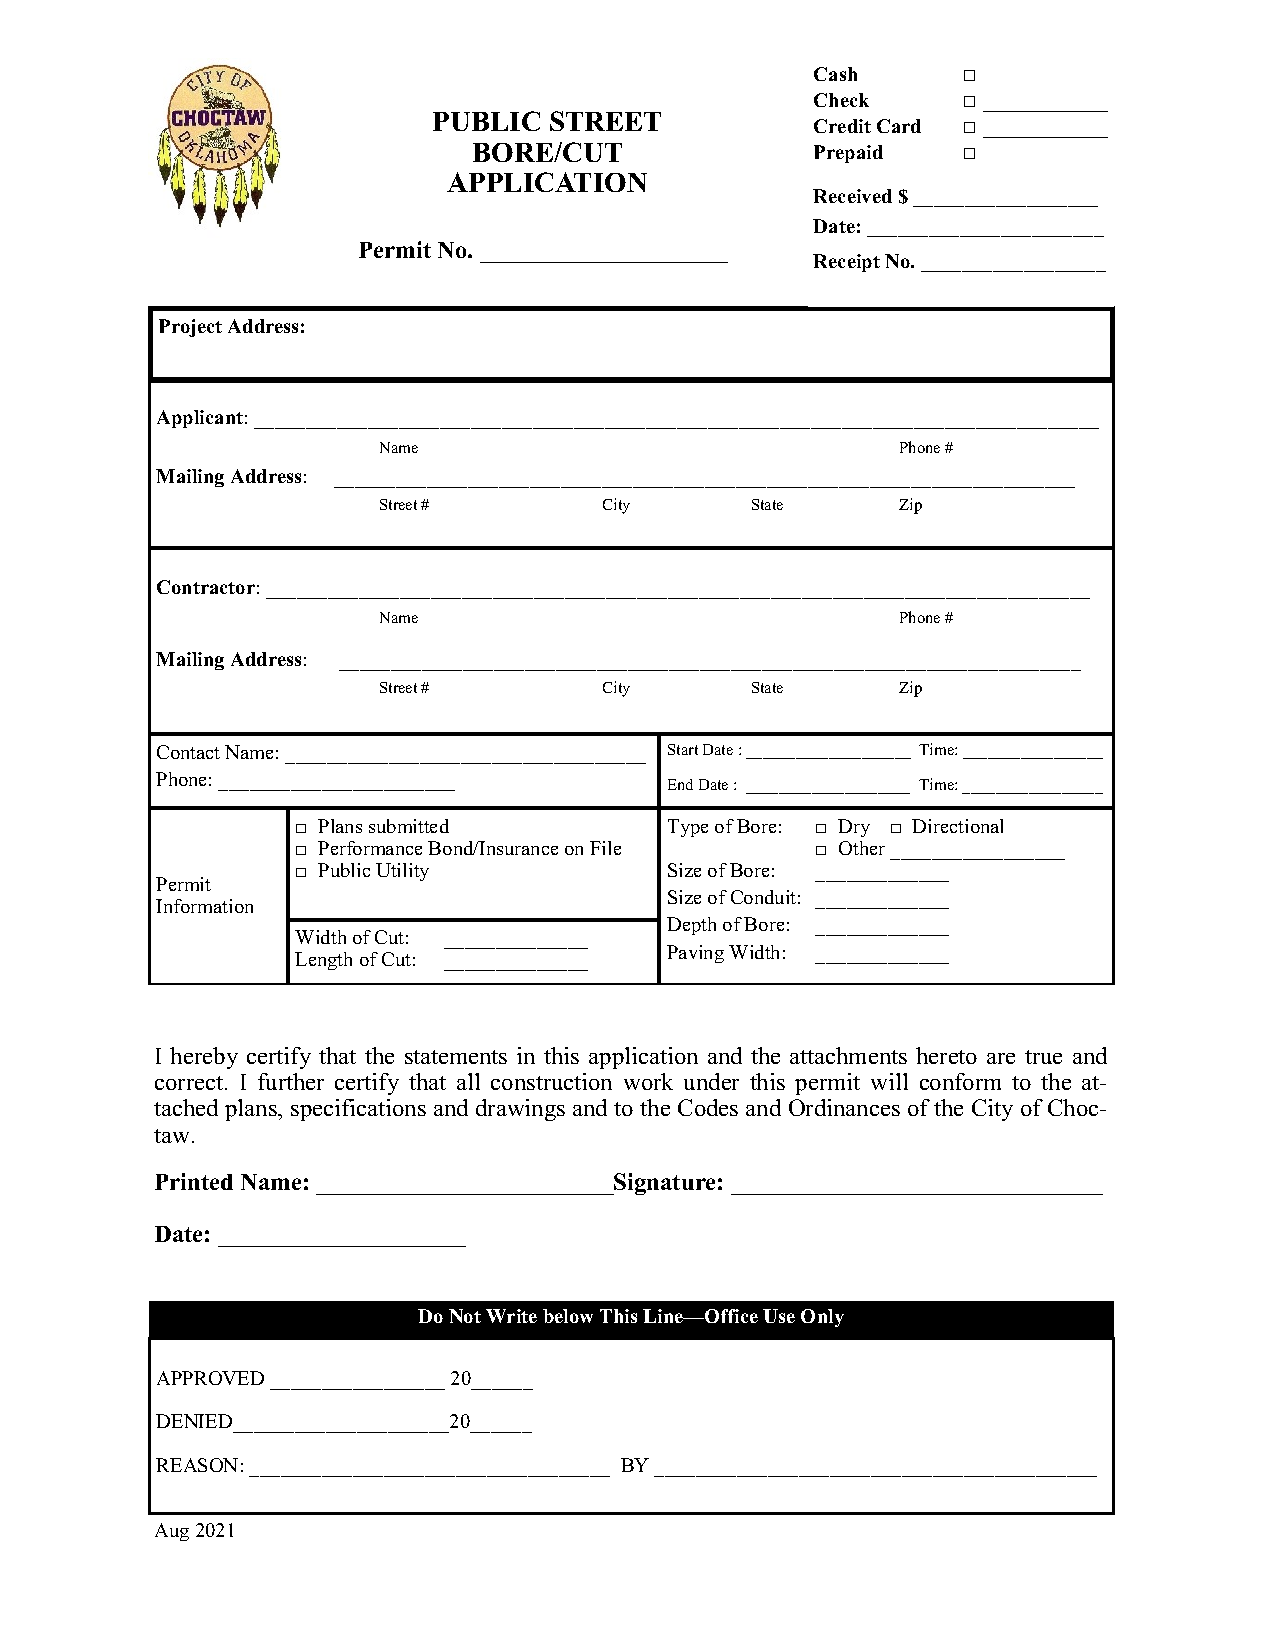 This screenshot has width=1263, height=1635. I want to click on Received, so click(852, 196).
